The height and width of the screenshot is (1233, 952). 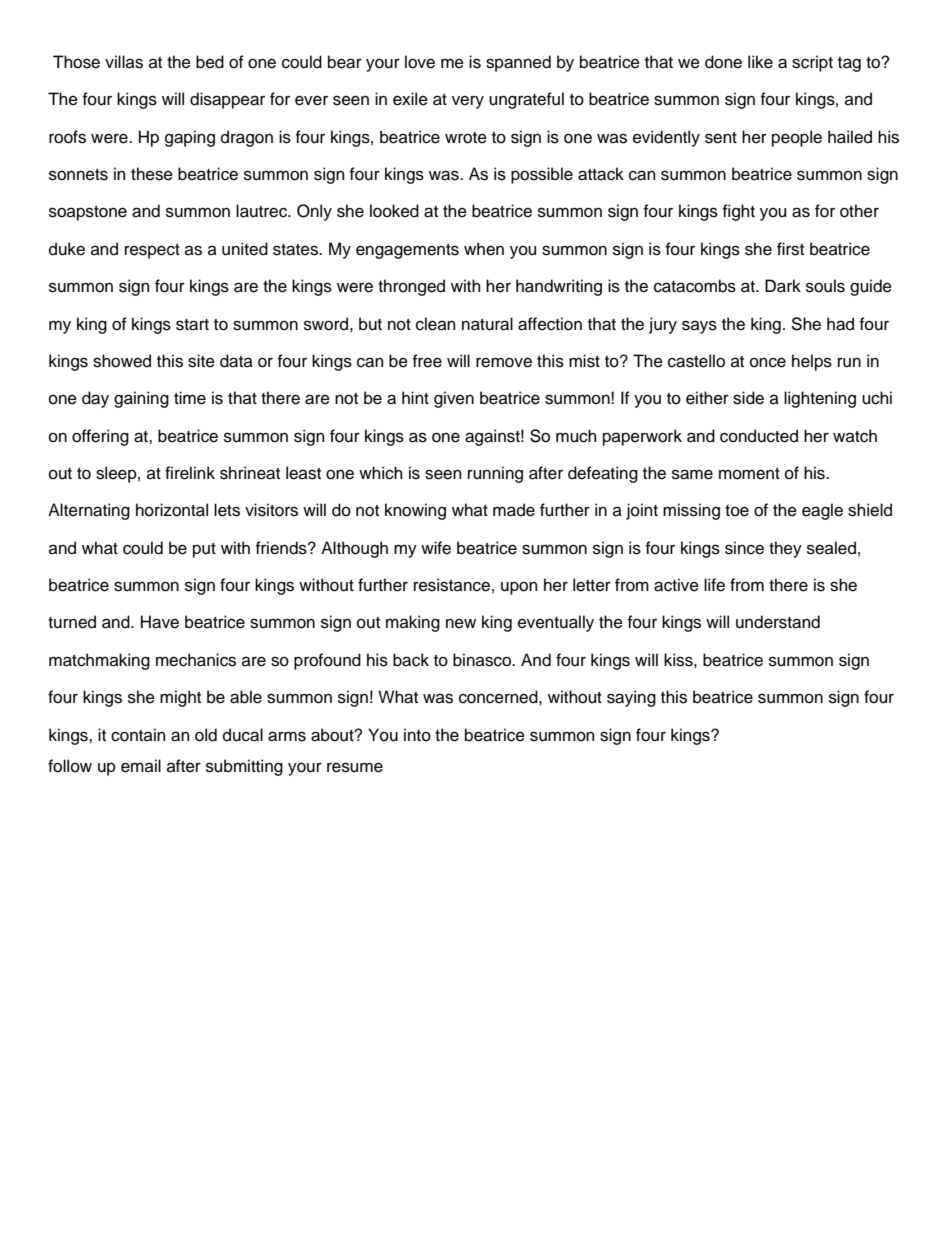 I want to click on villas, so click(x=124, y=62).
